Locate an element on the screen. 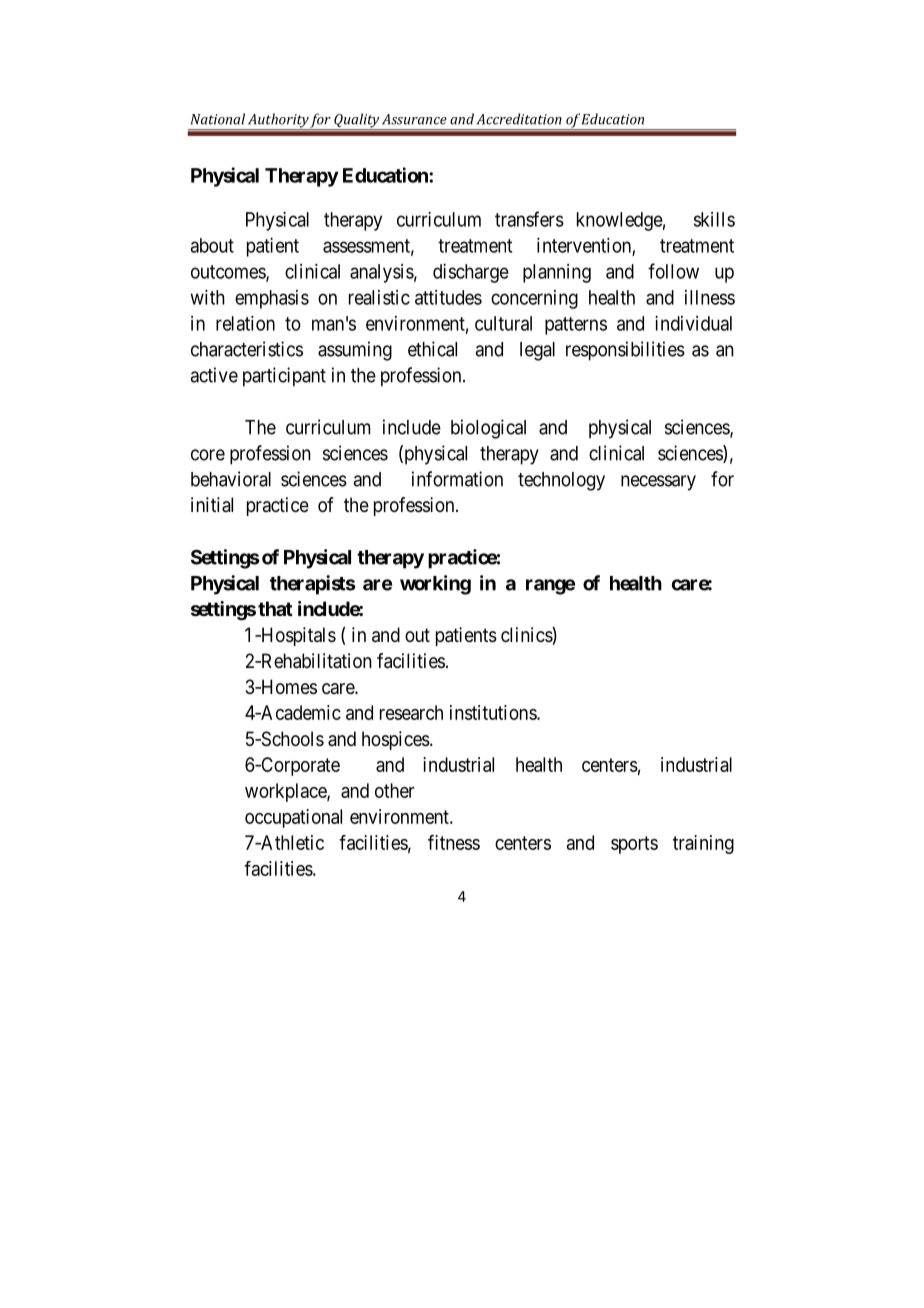 This screenshot has height=1308, width=924. biological is located at coordinates (488, 429).
